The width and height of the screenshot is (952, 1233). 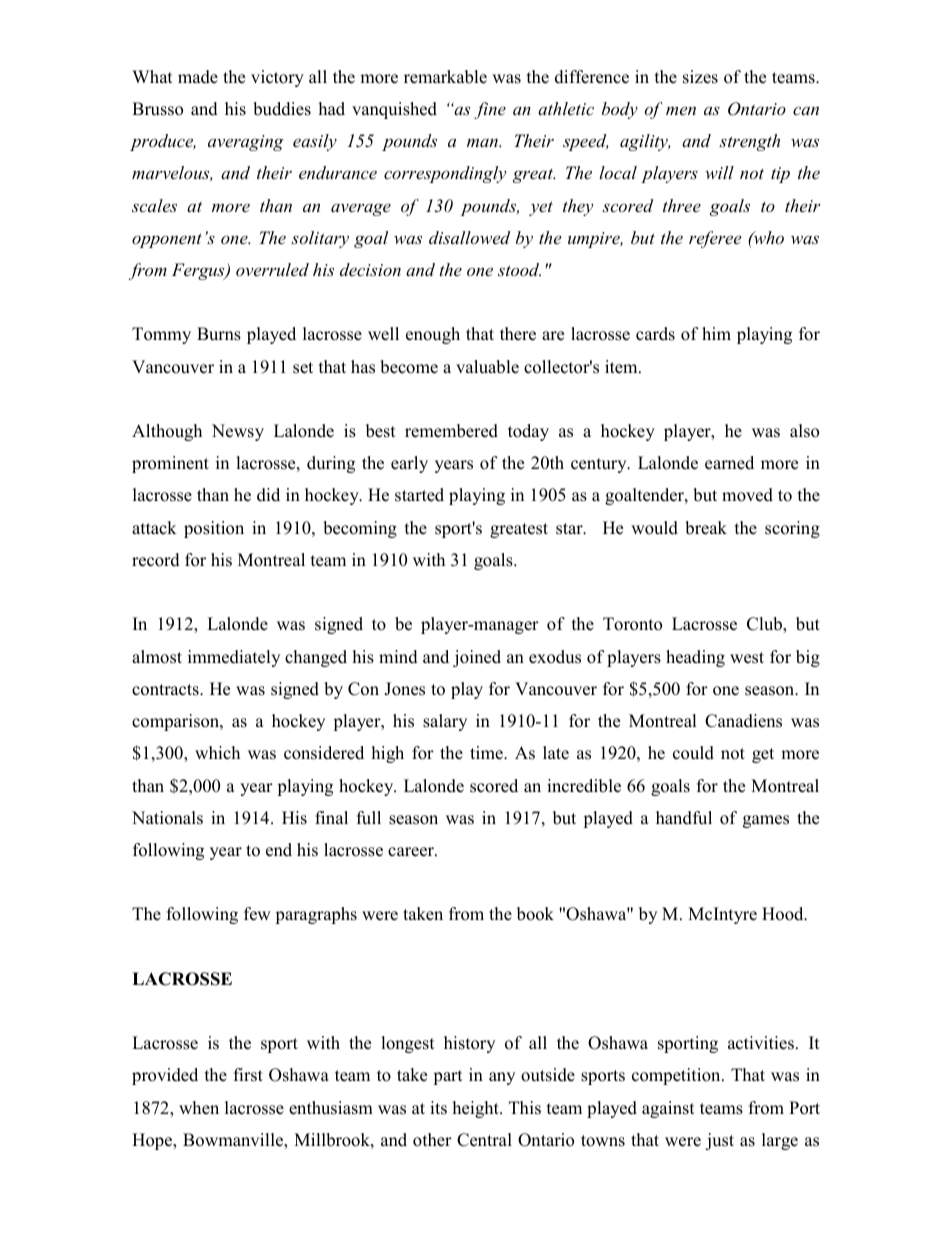 What do you see at coordinates (199, 1108) in the screenshot?
I see `when` at bounding box center [199, 1108].
